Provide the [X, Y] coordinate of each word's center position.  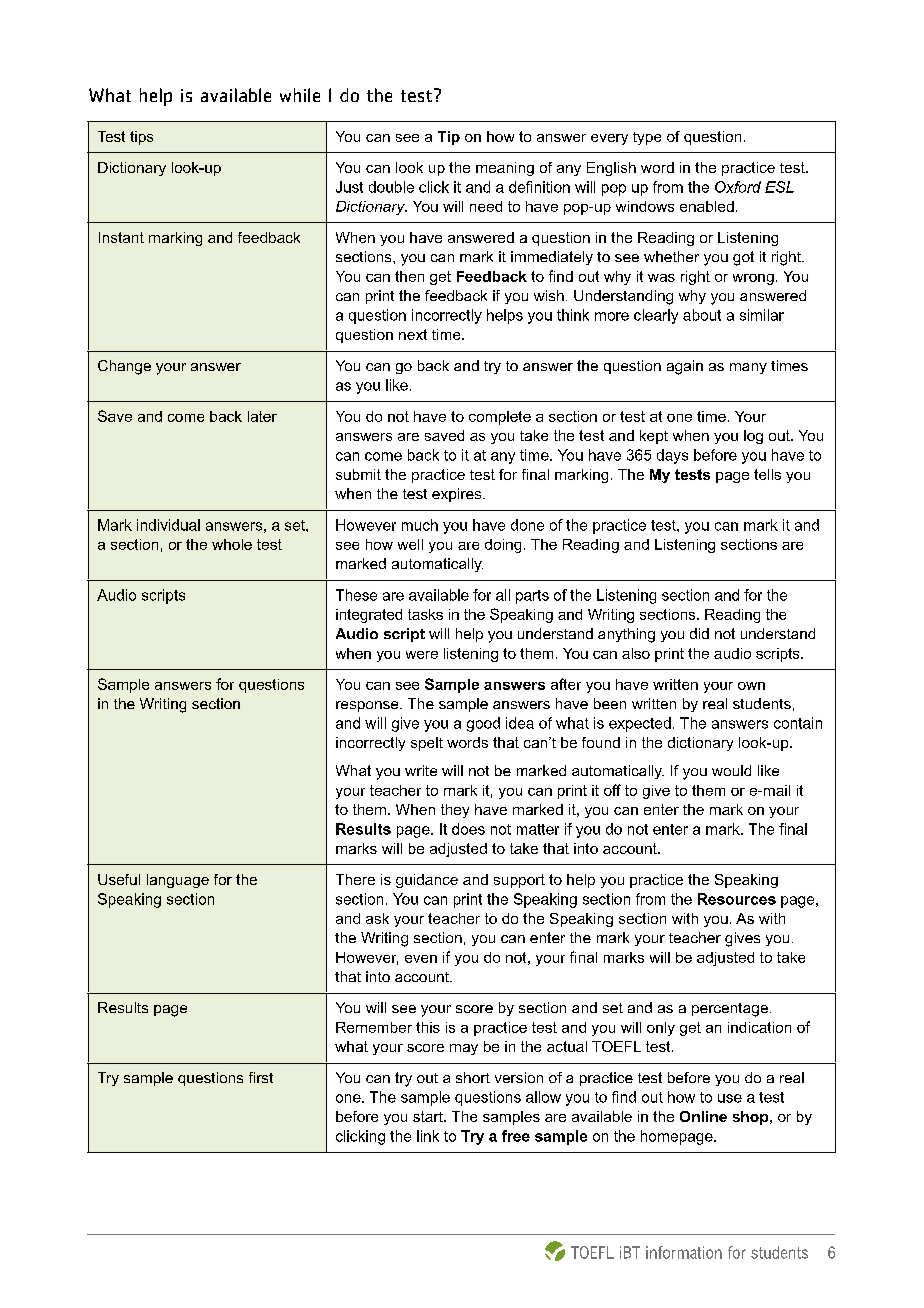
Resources [737, 899]
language [178, 881]
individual [168, 525]
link [428, 1136]
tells [767, 474]
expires [458, 495]
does [468, 829]
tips [141, 138]
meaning [505, 169]
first [261, 1077]
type [647, 138]
